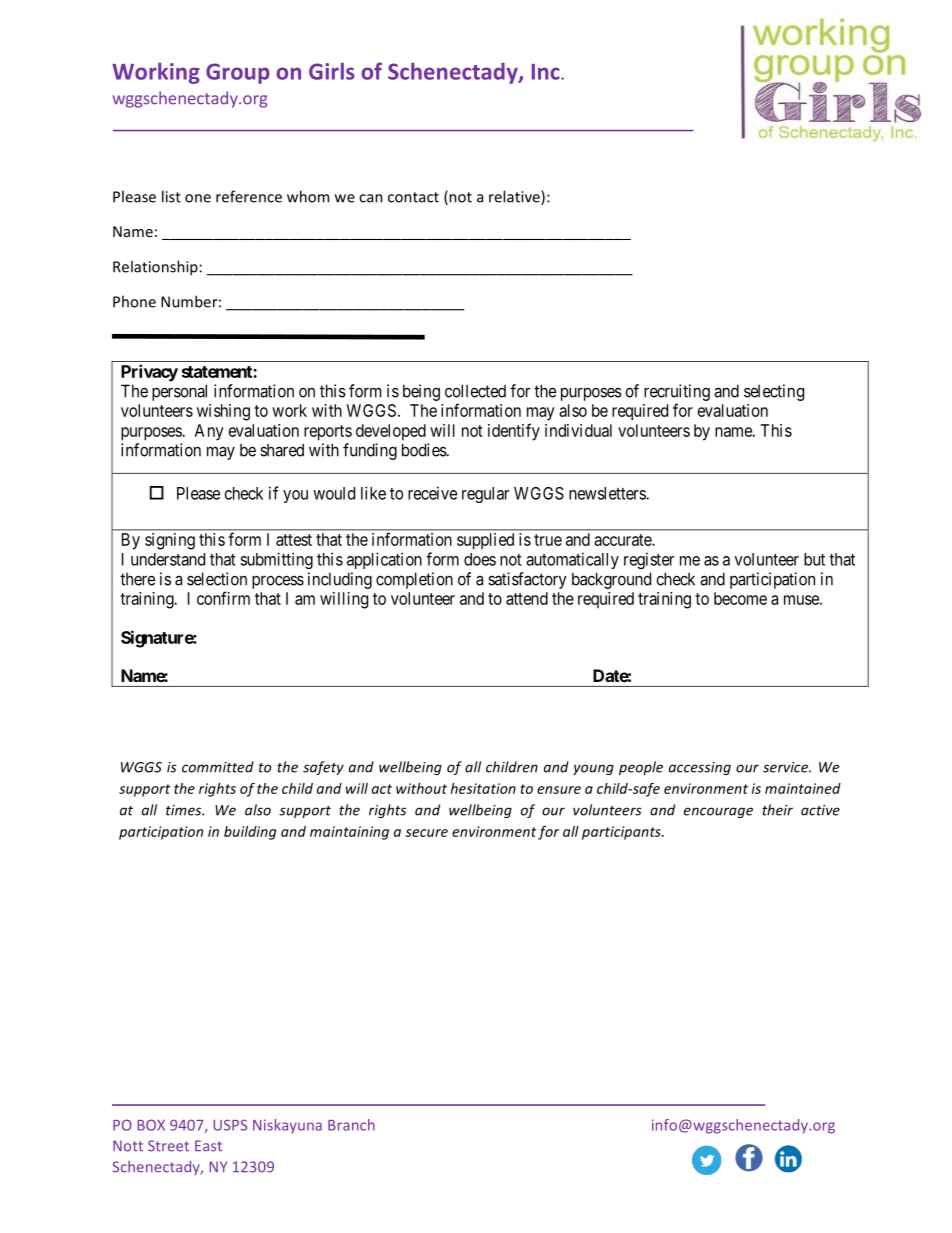  I want to click on attend, so click(527, 598).
